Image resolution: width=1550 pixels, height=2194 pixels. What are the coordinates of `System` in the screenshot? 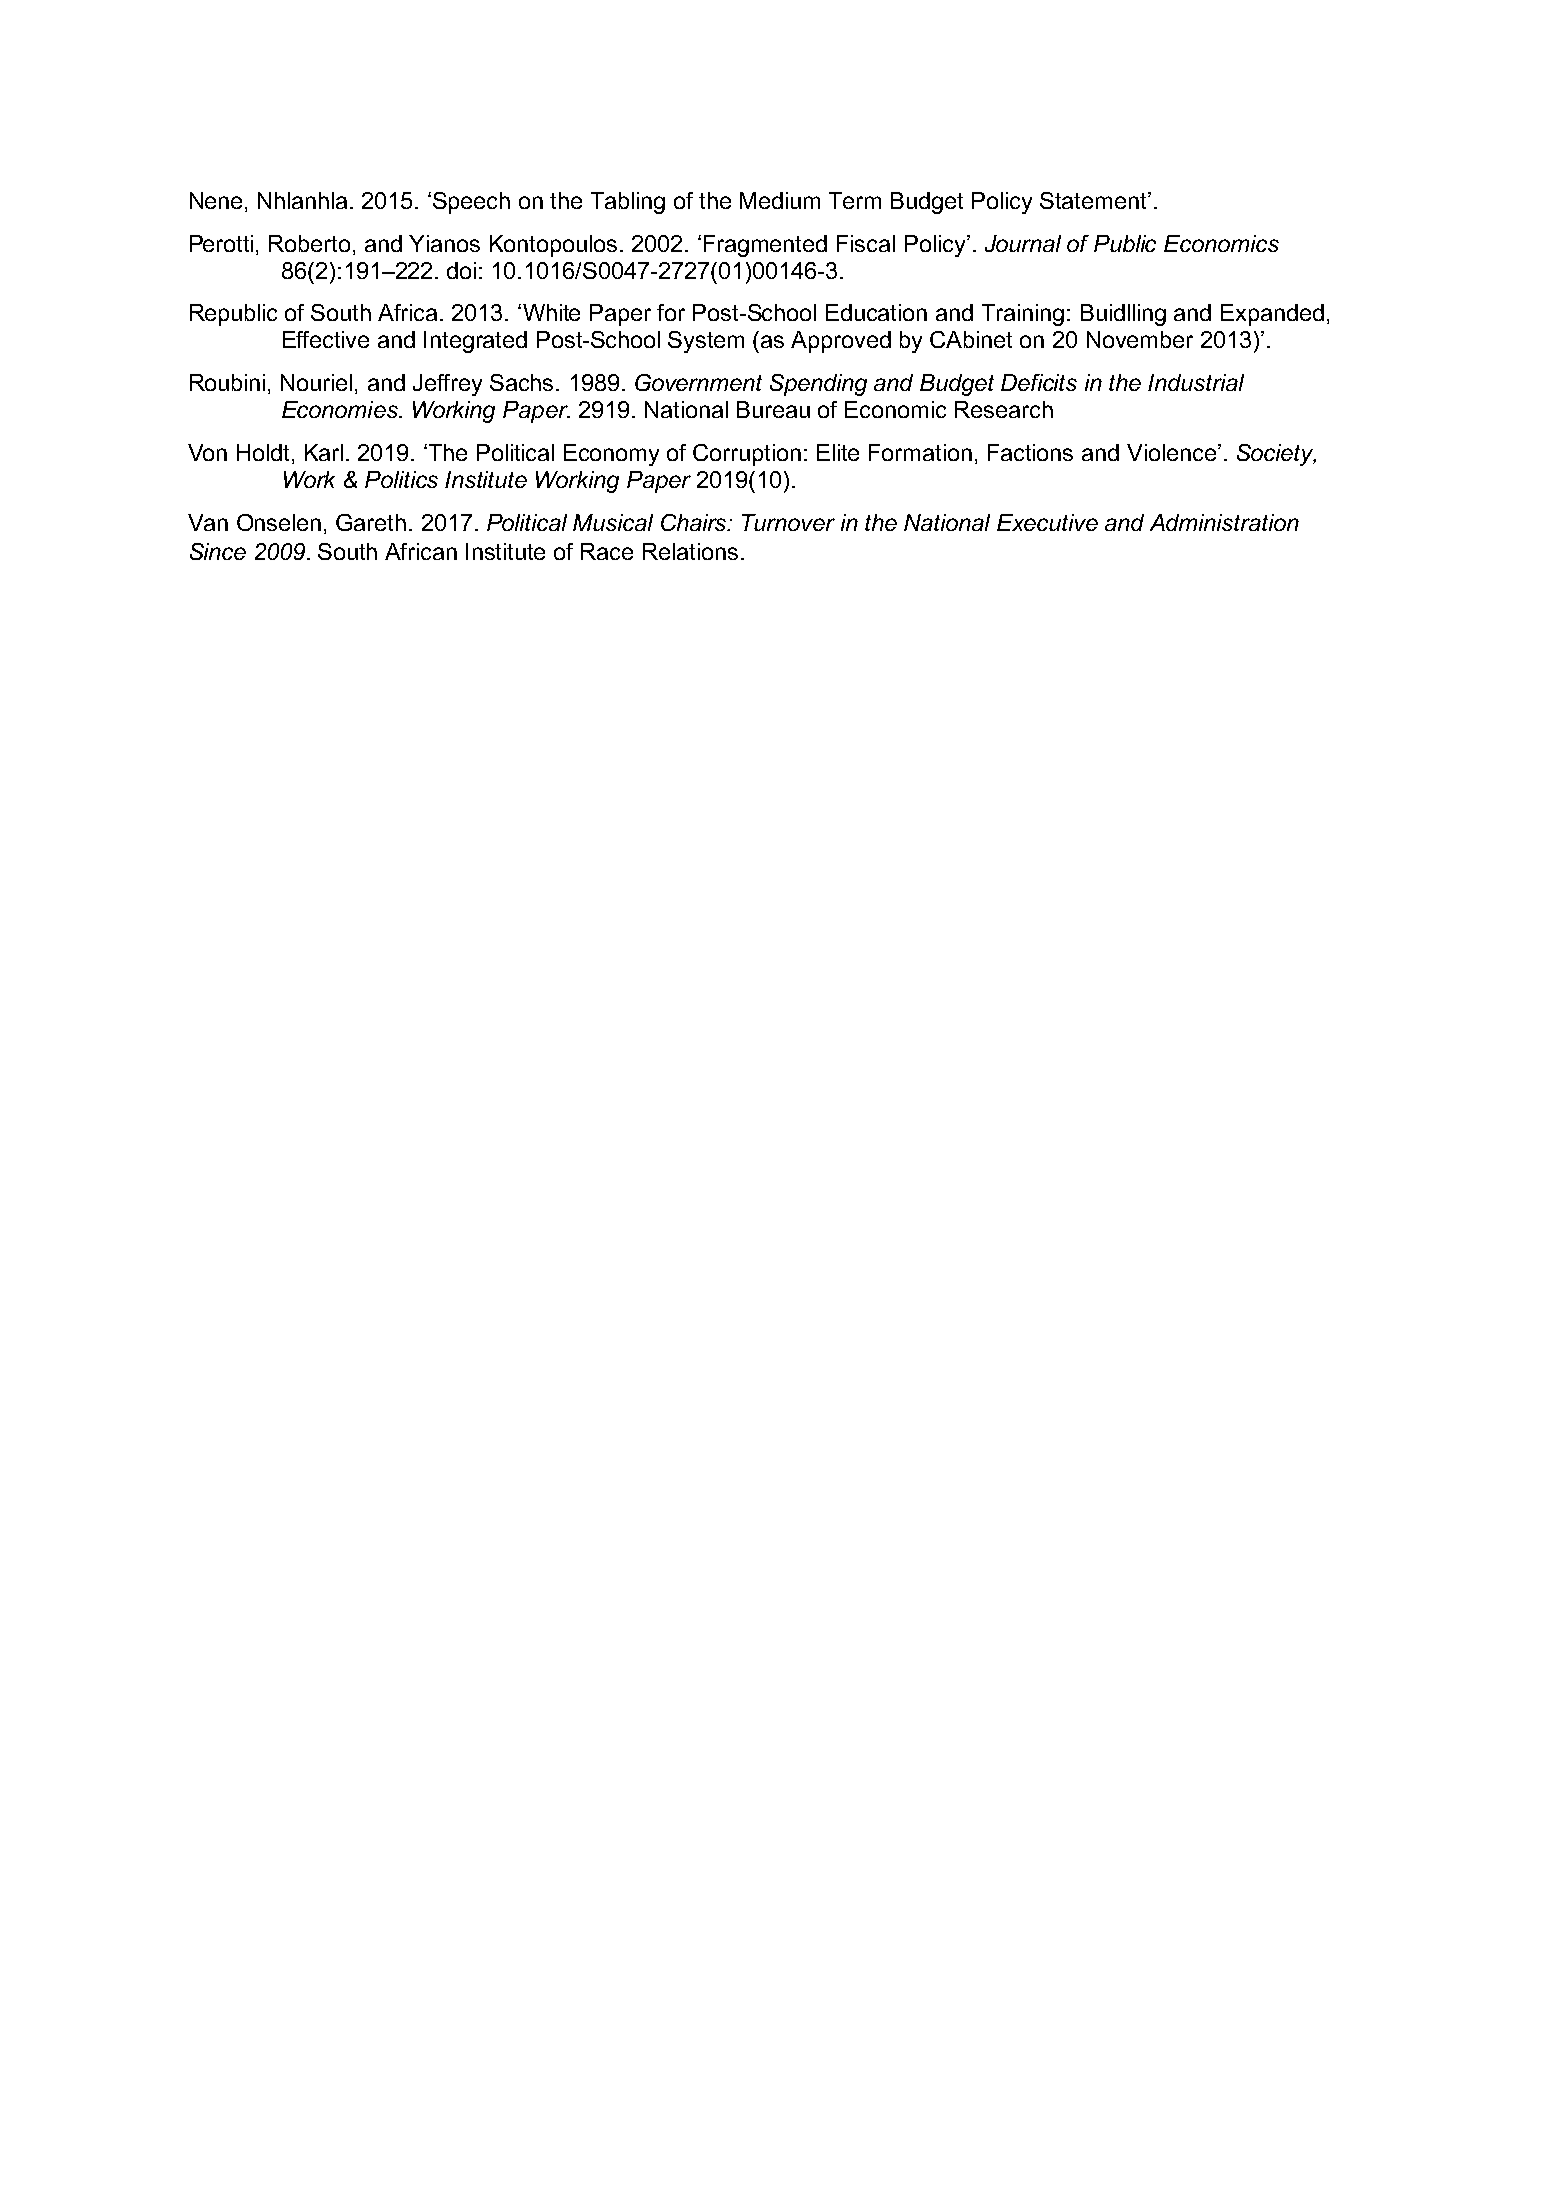 It's located at (706, 342).
